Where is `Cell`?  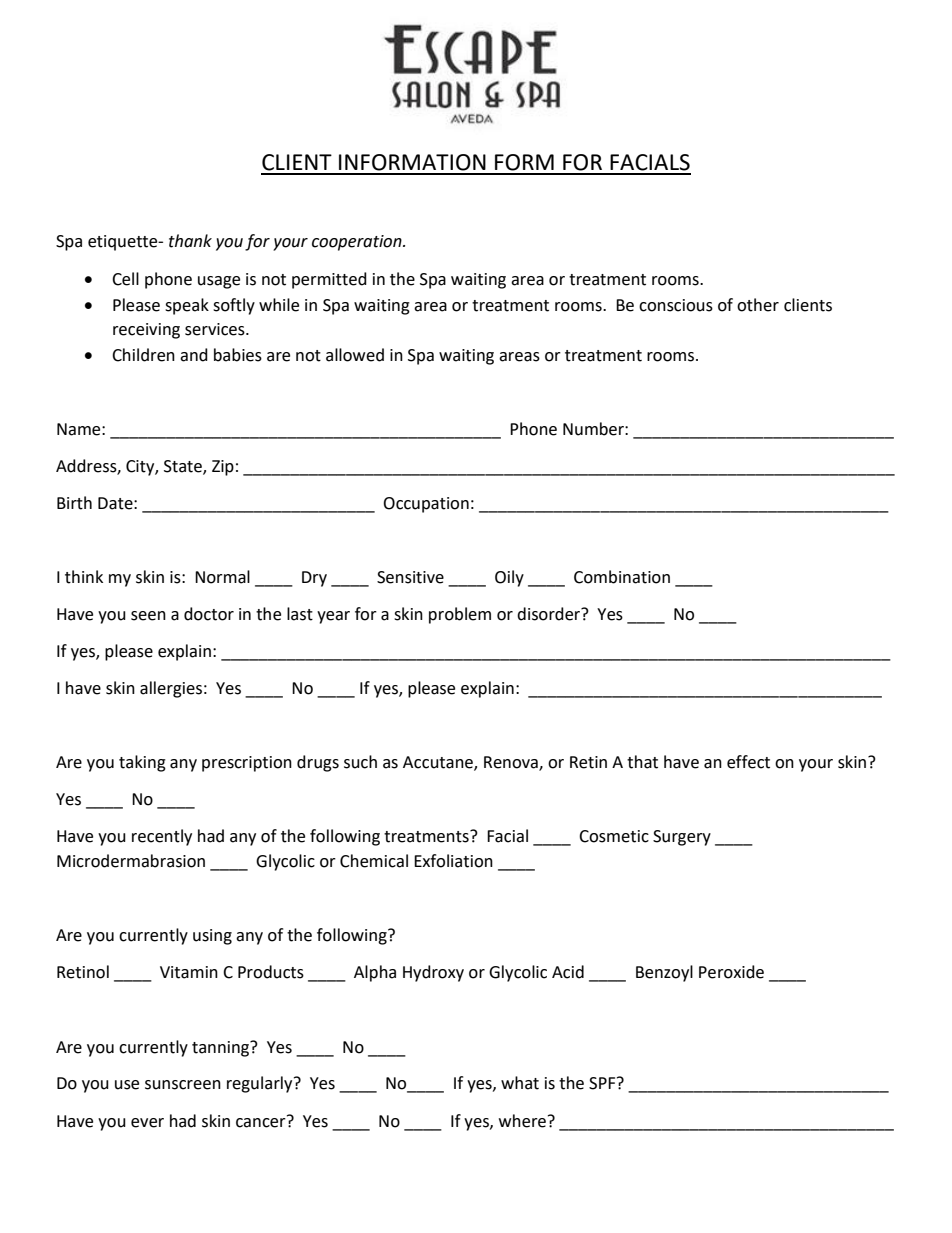
Cell is located at coordinates (125, 279).
